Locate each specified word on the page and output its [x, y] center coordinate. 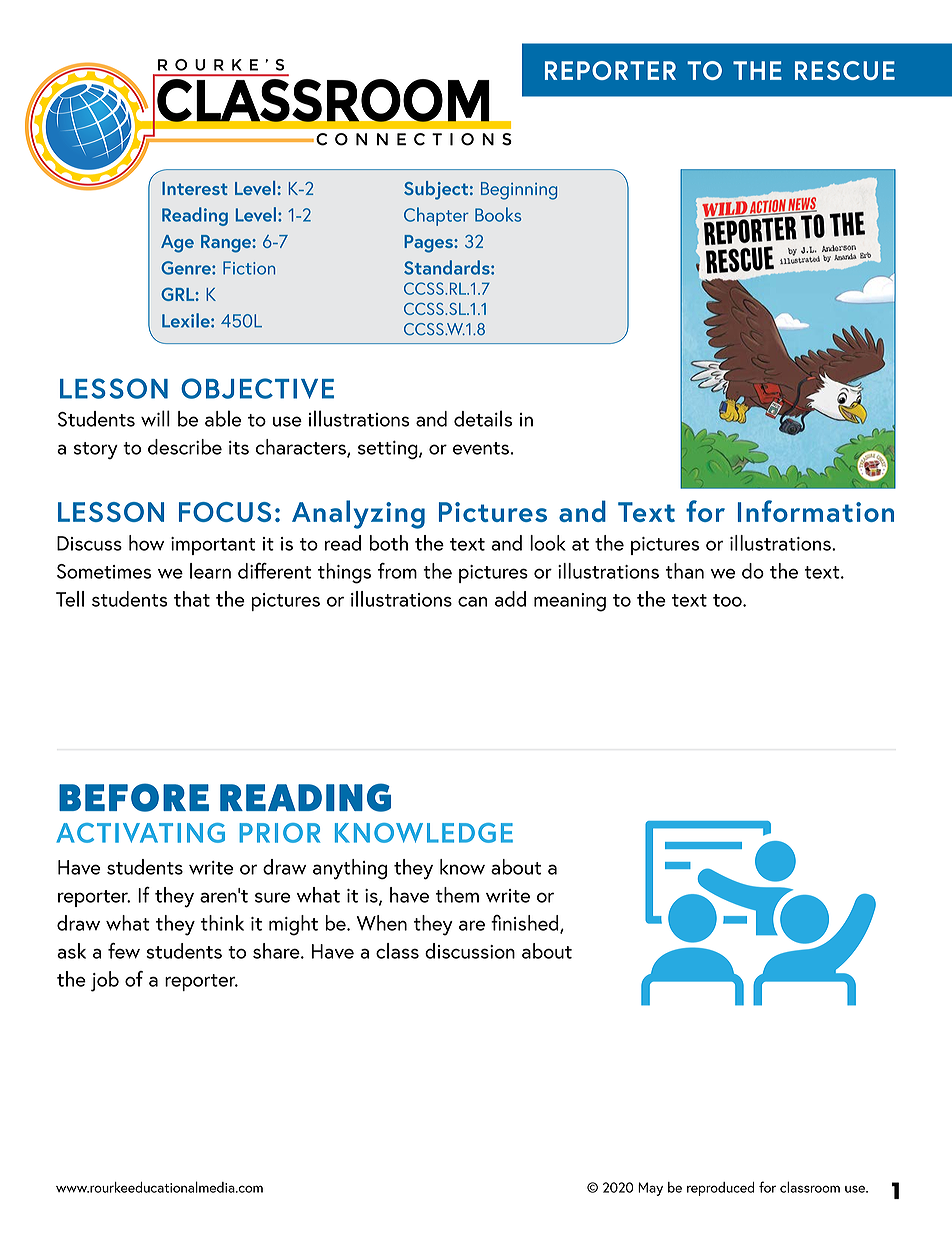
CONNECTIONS [414, 139]
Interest [195, 188]
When [382, 923]
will [155, 418]
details [483, 418]
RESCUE [845, 70]
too [728, 600]
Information [816, 511]
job [105, 981]
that [192, 599]
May [650, 1189]
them [457, 895]
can [473, 602]
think [222, 923]
